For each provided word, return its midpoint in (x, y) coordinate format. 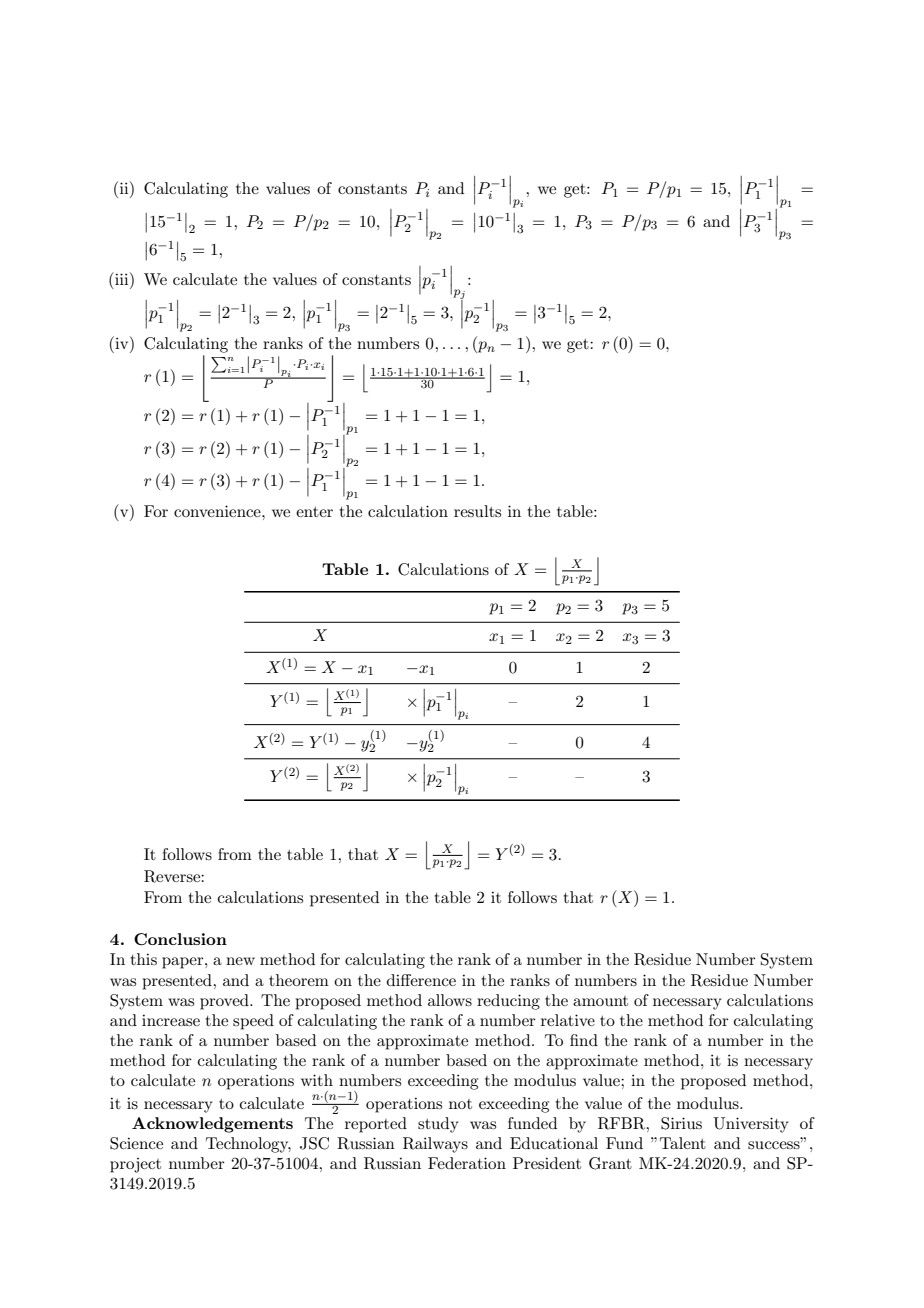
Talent (683, 1143)
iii (122, 278)
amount (600, 1001)
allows (450, 1000)
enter (314, 512)
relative (568, 1020)
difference (421, 980)
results (477, 511)
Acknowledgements (212, 1125)
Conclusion (180, 939)
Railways (435, 1145)
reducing (508, 1002)
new (240, 961)
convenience (218, 511)
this (144, 959)
